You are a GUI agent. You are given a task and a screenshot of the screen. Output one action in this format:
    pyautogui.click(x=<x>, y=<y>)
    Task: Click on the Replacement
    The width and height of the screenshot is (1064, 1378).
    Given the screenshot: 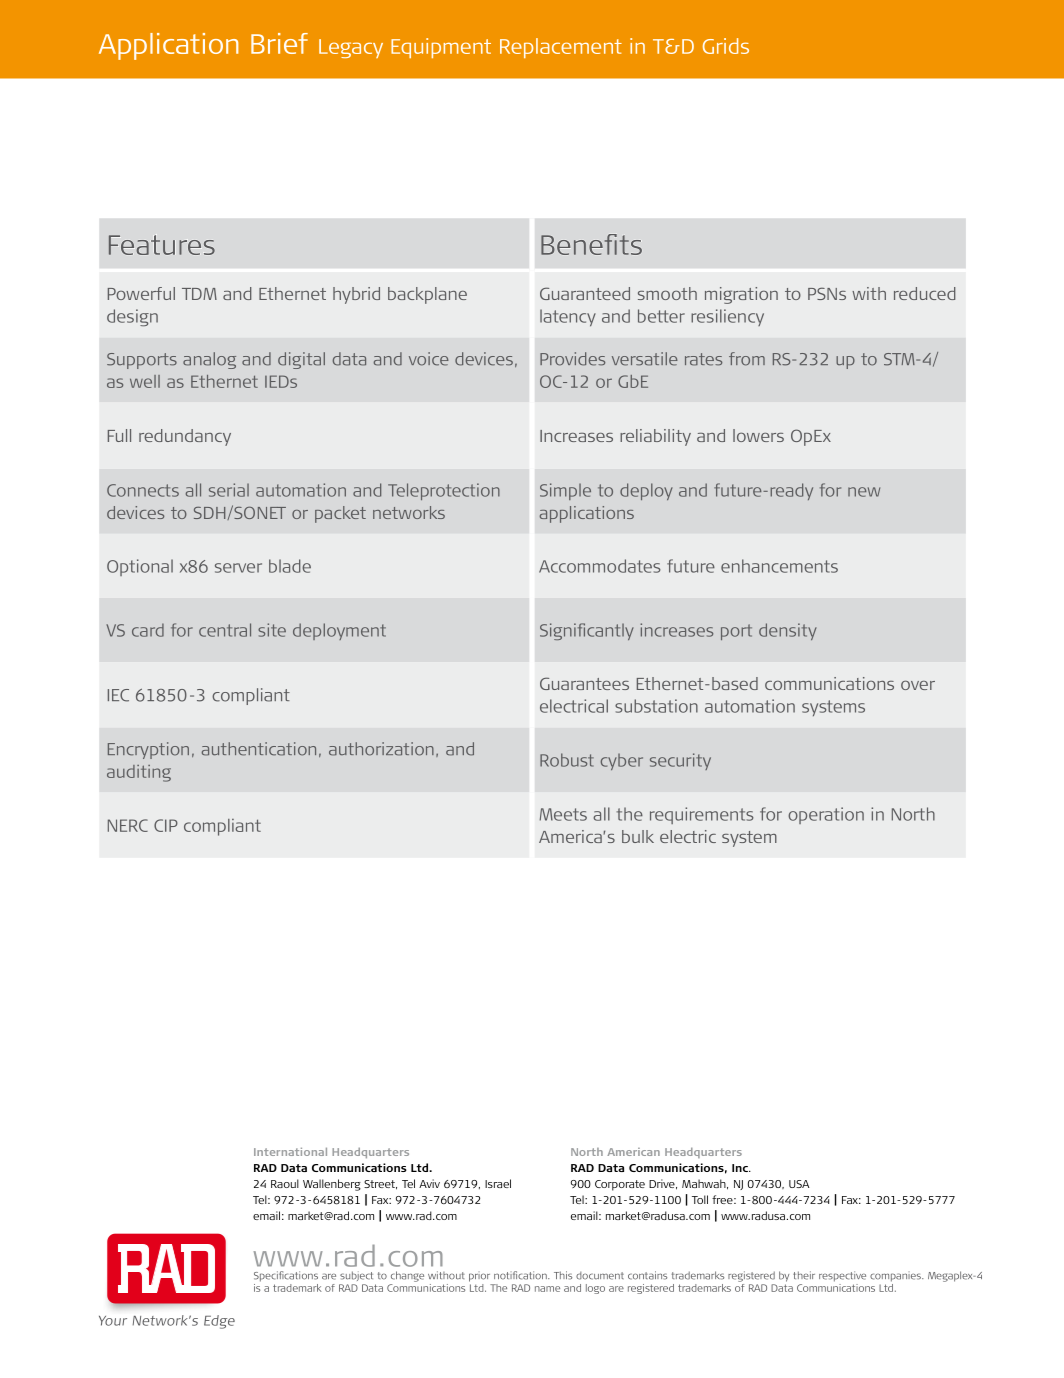 What is the action you would take?
    pyautogui.click(x=561, y=48)
